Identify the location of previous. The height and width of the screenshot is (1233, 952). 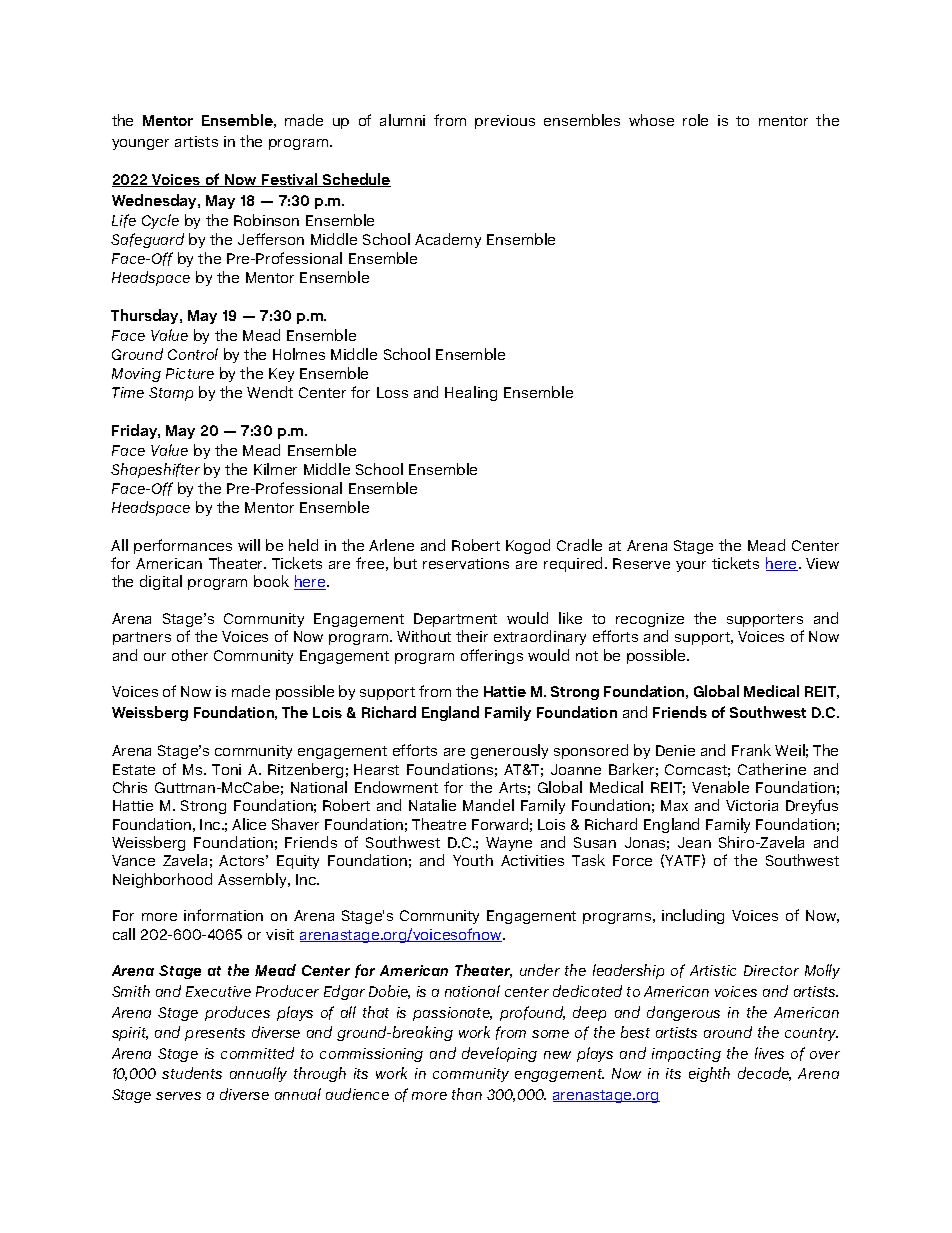
(505, 122).
